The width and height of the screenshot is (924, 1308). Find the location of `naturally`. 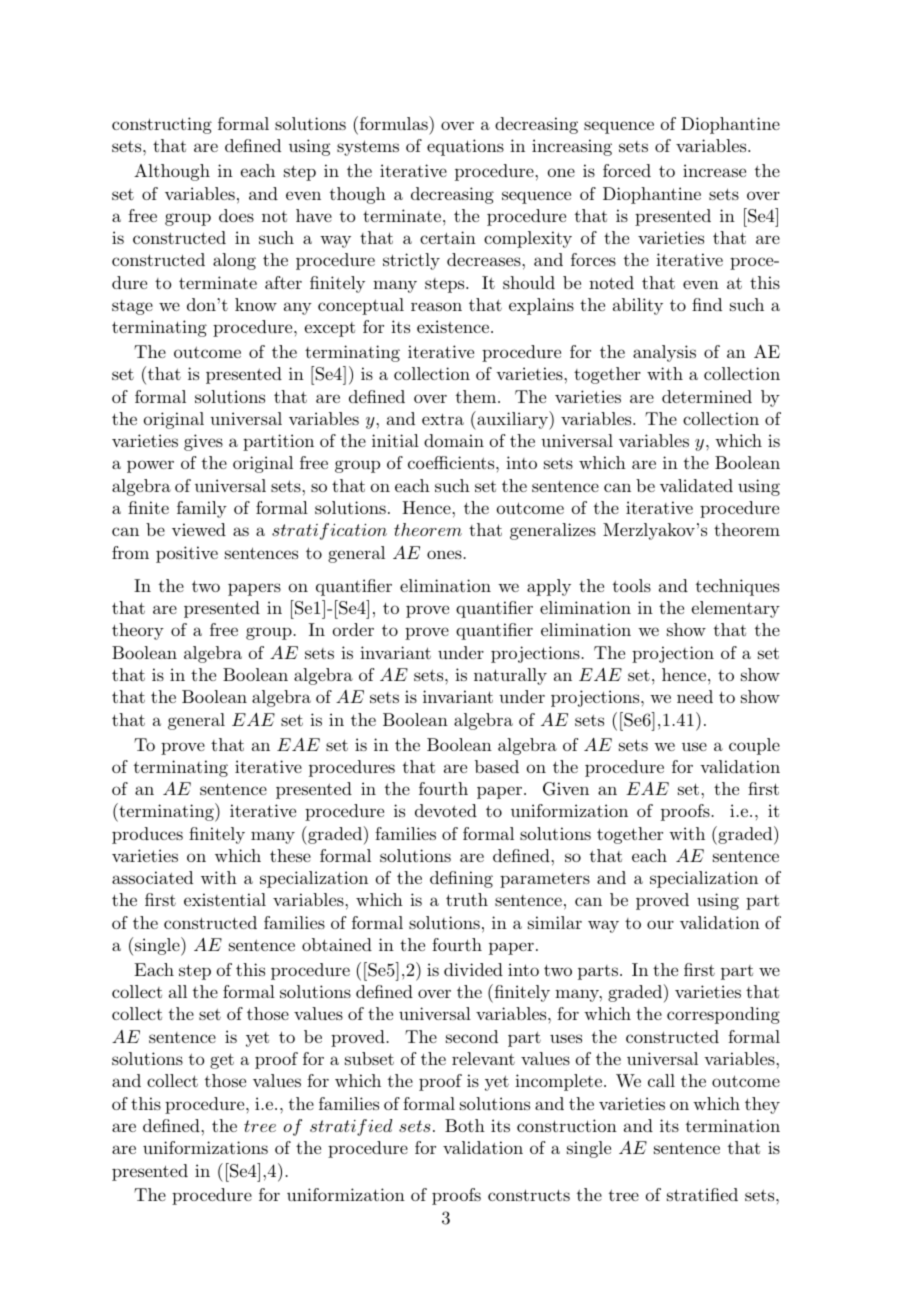

naturally is located at coordinates (510, 676).
